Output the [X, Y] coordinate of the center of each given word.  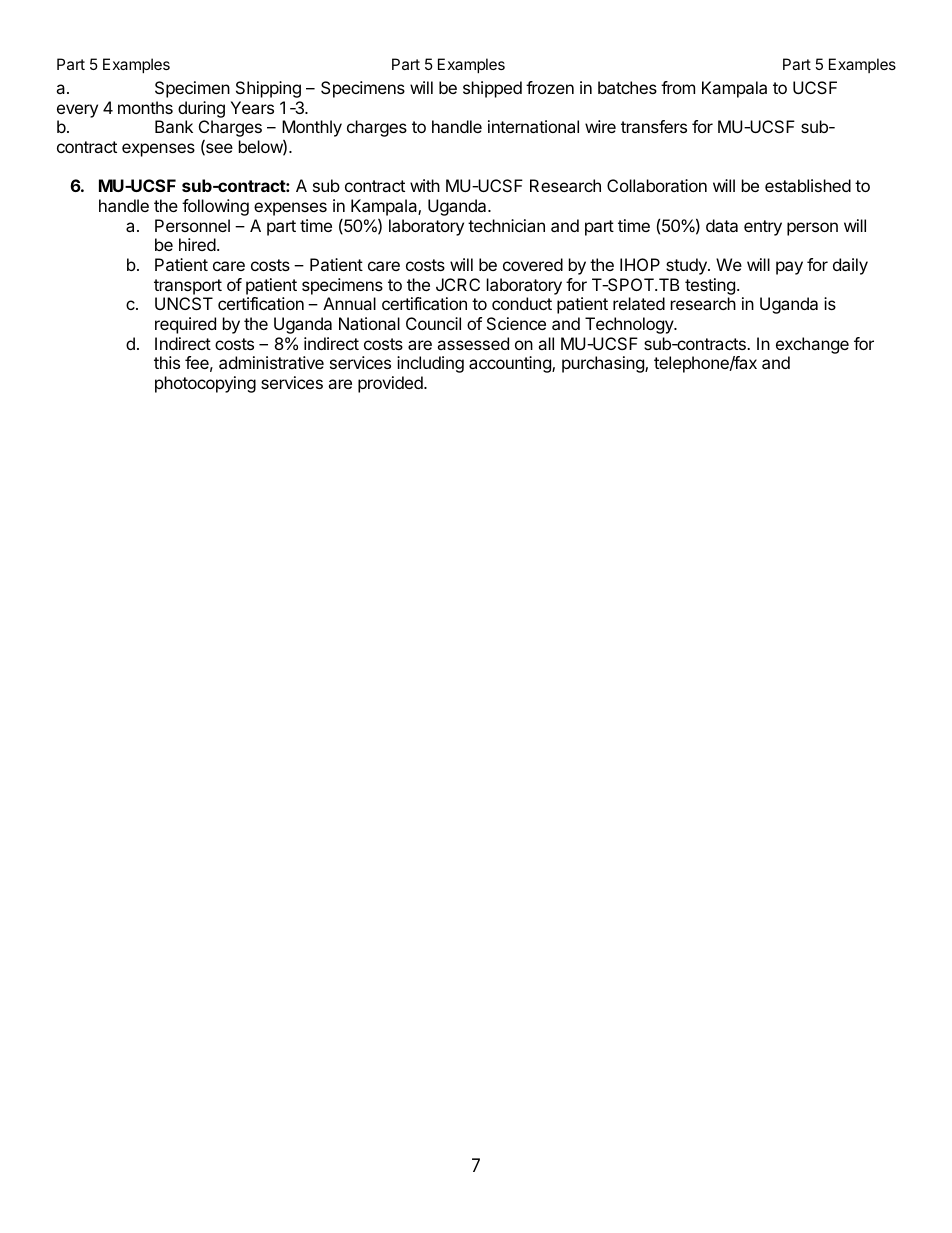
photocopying [205, 384]
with [425, 185]
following [215, 207]
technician [506, 225]
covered [533, 264]
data [722, 225]
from [678, 87]
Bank [174, 126]
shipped [492, 89]
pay [789, 268]
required [185, 325]
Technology [630, 325]
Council [433, 323]
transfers [654, 126]
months [145, 107]
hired [197, 244]
